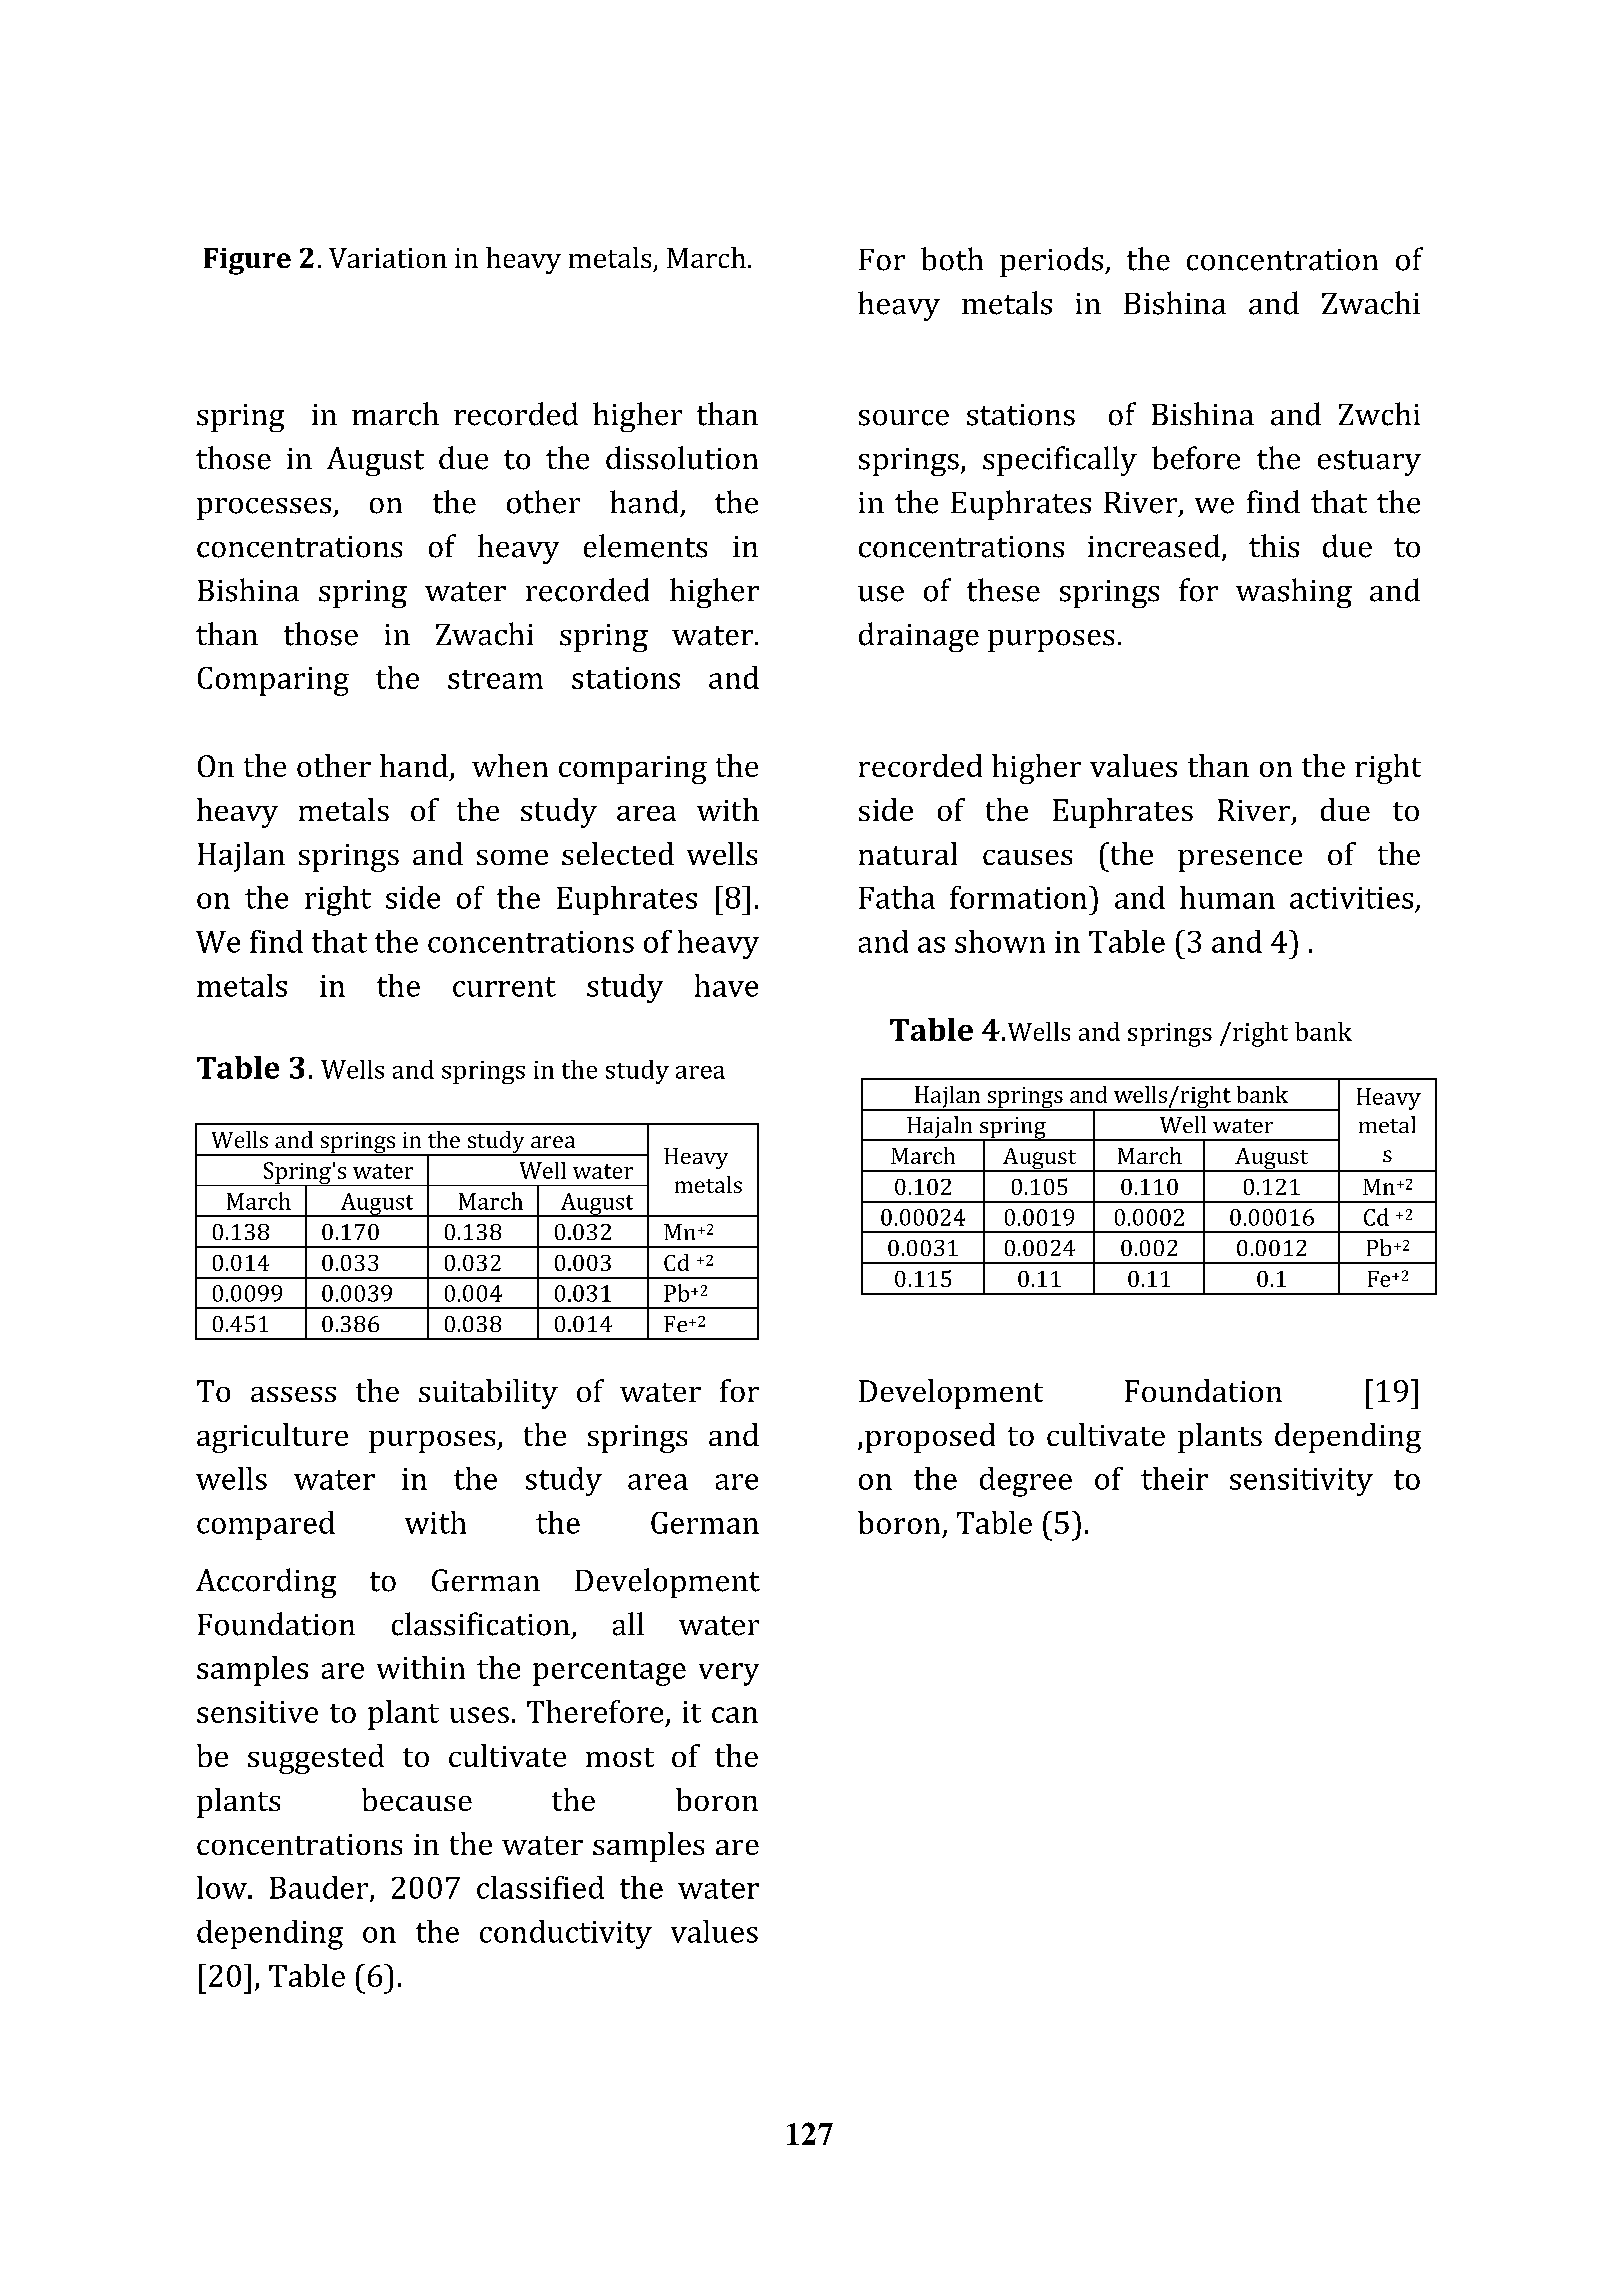 This screenshot has height=2286, width=1617. I want to click on both, so click(952, 259).
